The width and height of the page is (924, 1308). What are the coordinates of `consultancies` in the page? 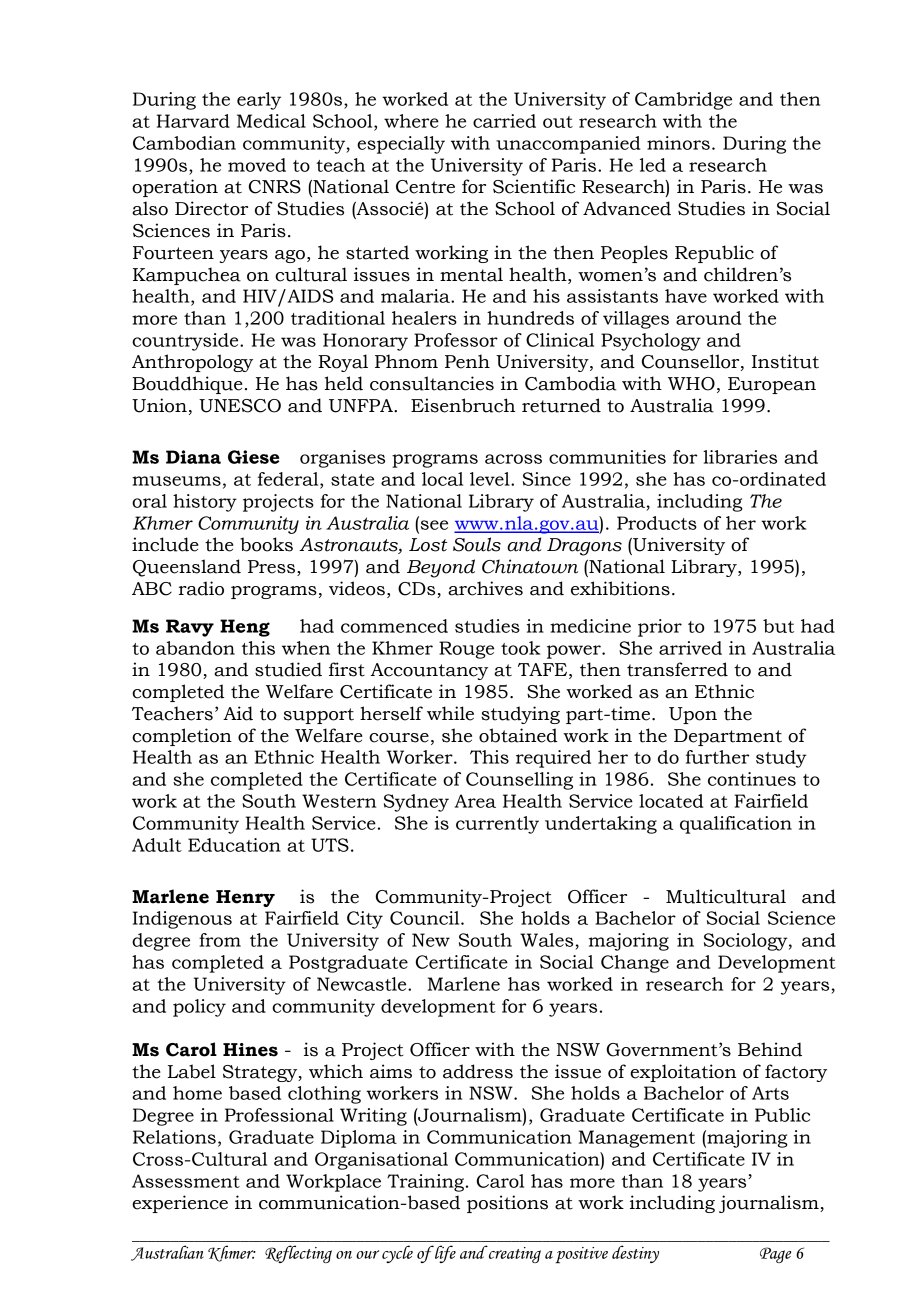 It's located at (432, 383).
